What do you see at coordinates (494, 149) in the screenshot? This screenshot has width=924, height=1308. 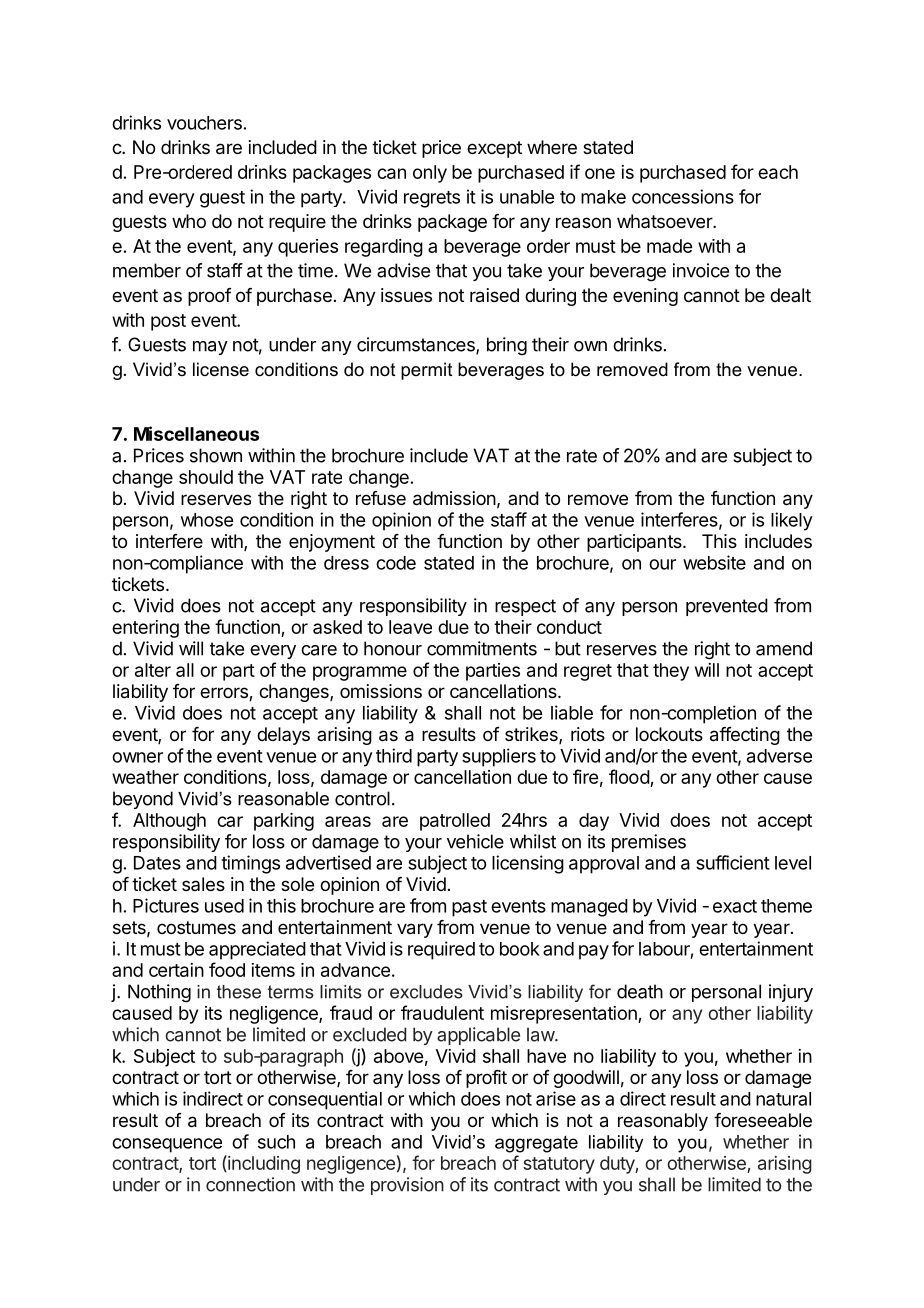 I see `except` at bounding box center [494, 149].
